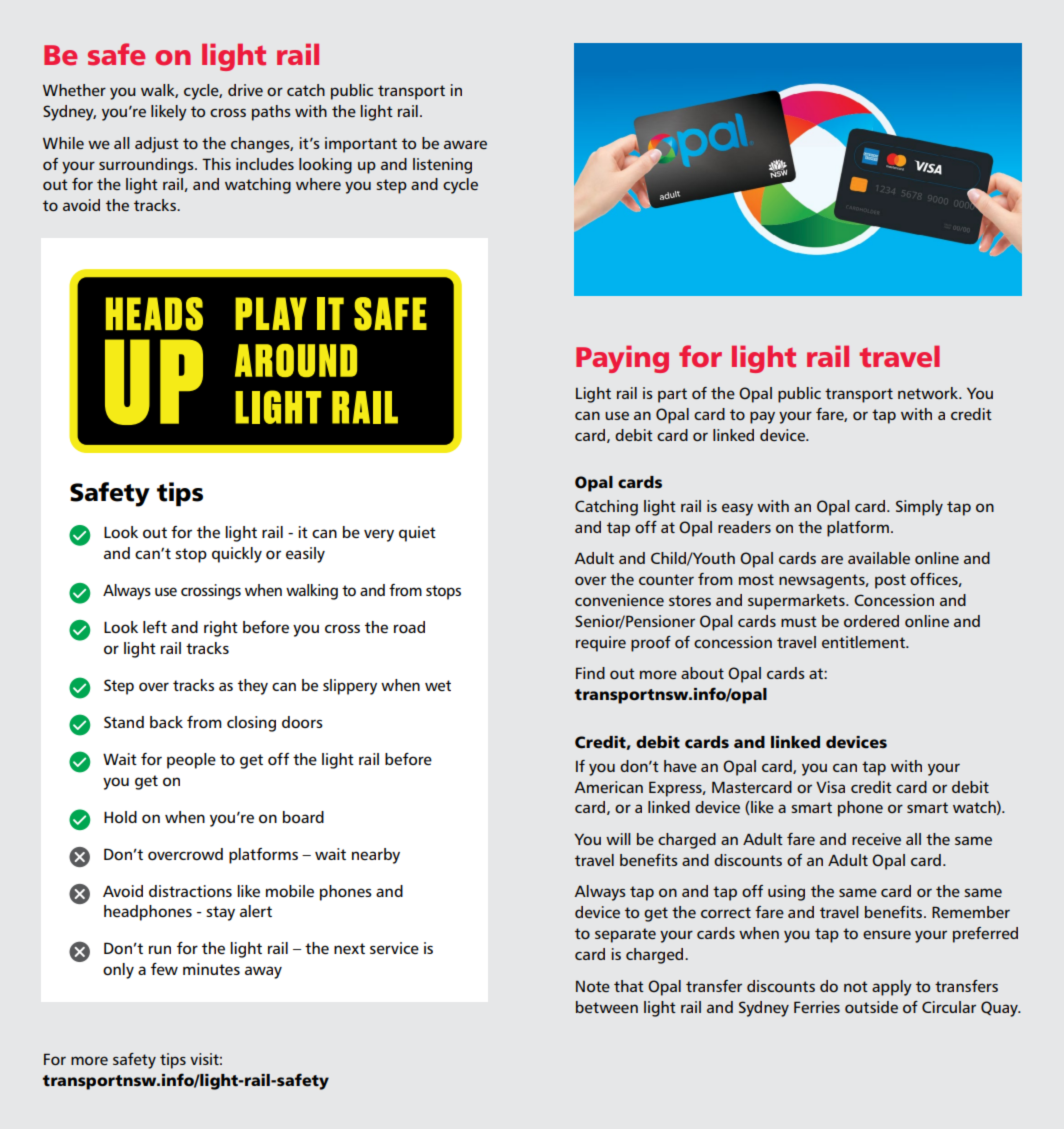 This screenshot has width=1064, height=1129. I want to click on listening, so click(442, 166).
